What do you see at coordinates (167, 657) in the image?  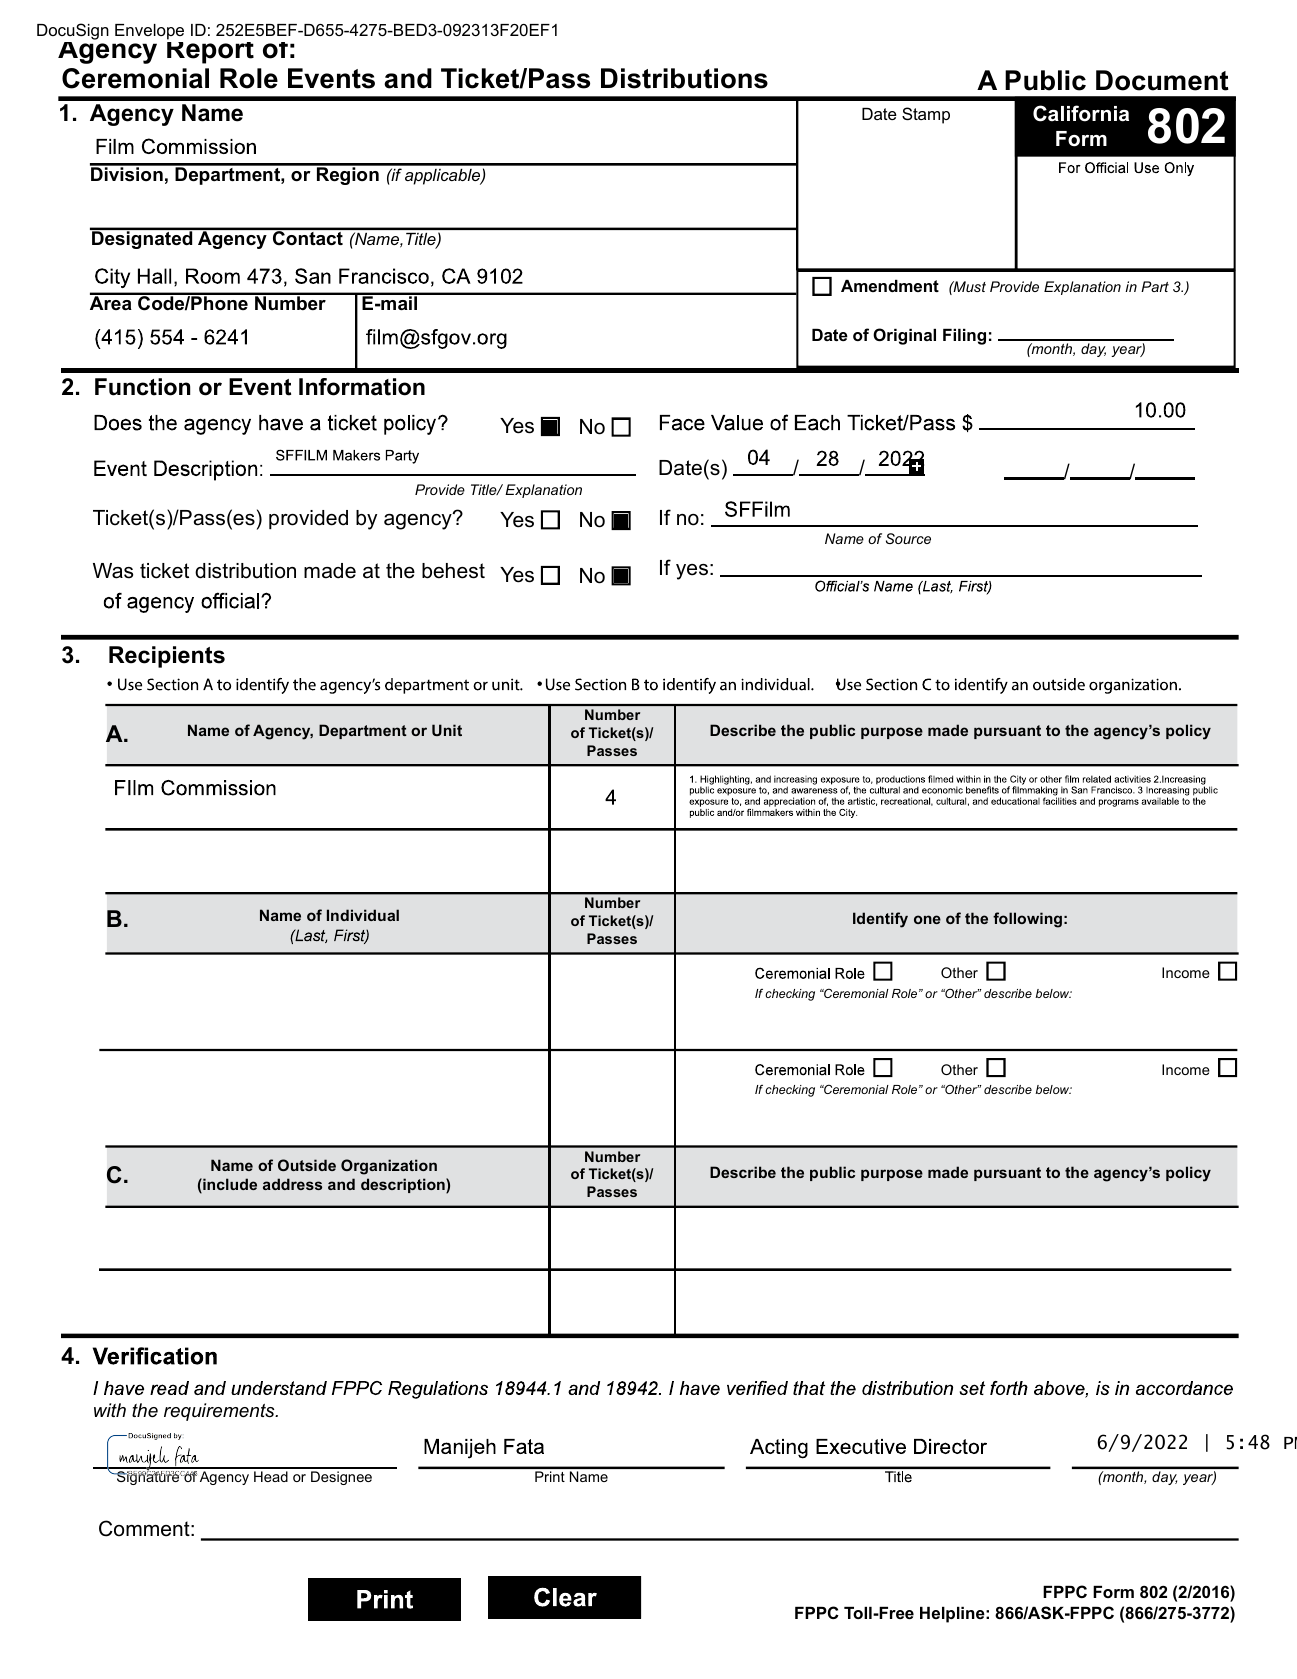 I see `Recipients` at bounding box center [167, 657].
